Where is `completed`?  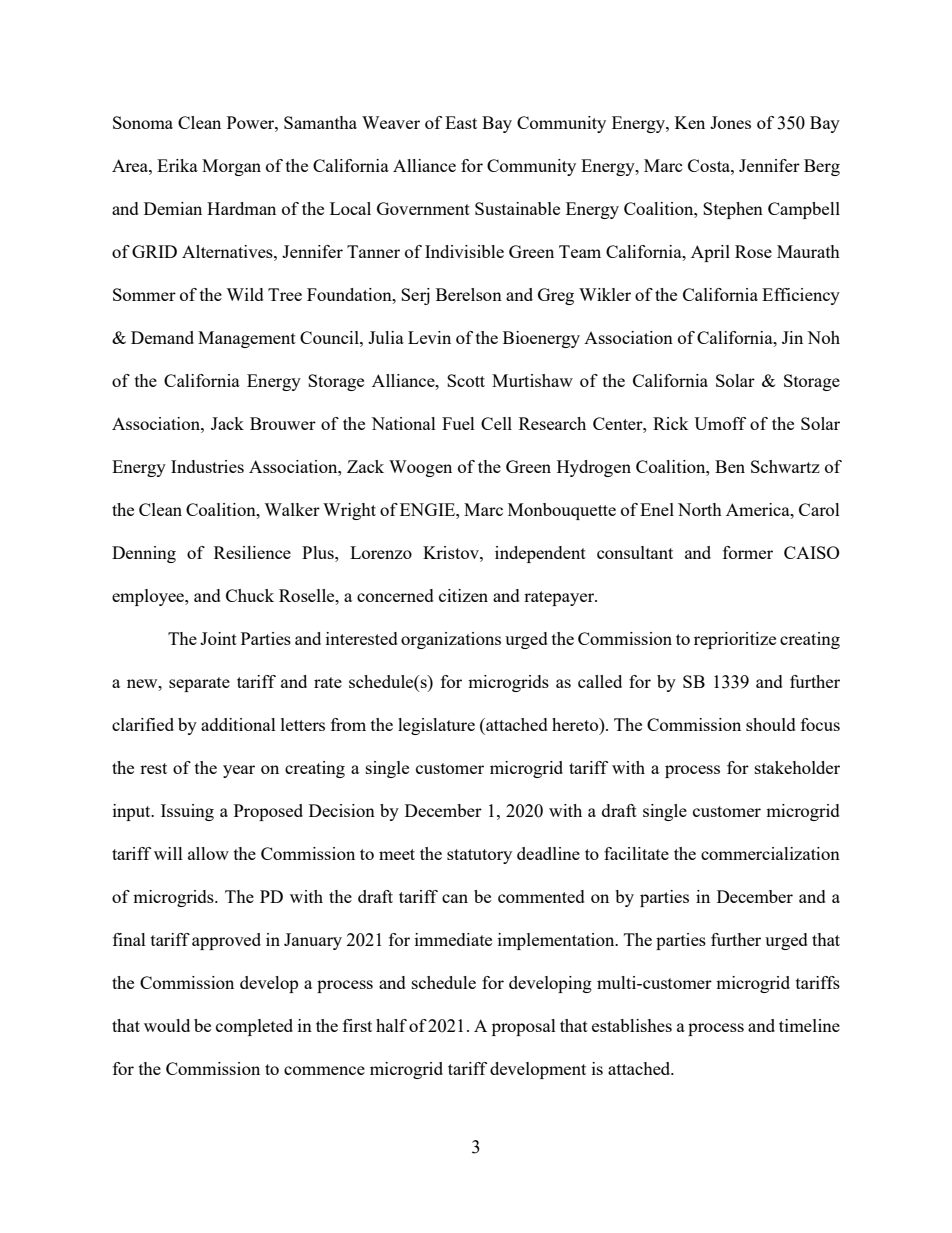 completed is located at coordinates (254, 1027).
